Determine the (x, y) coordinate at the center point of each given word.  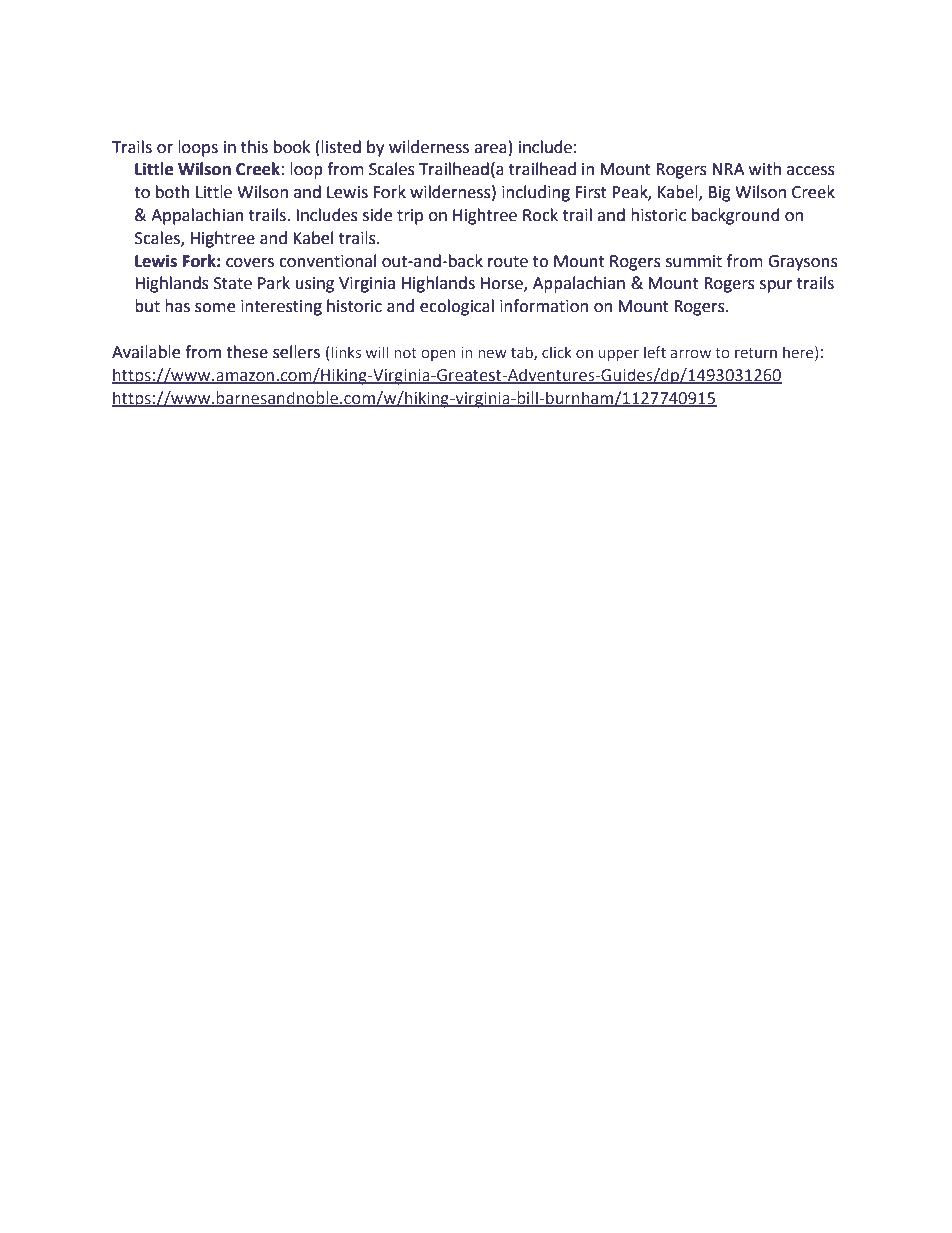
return (756, 353)
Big (720, 194)
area (490, 149)
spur (776, 286)
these (247, 352)
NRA (728, 169)
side (377, 215)
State (233, 283)
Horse (502, 284)
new (492, 353)
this (254, 147)
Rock (540, 215)
